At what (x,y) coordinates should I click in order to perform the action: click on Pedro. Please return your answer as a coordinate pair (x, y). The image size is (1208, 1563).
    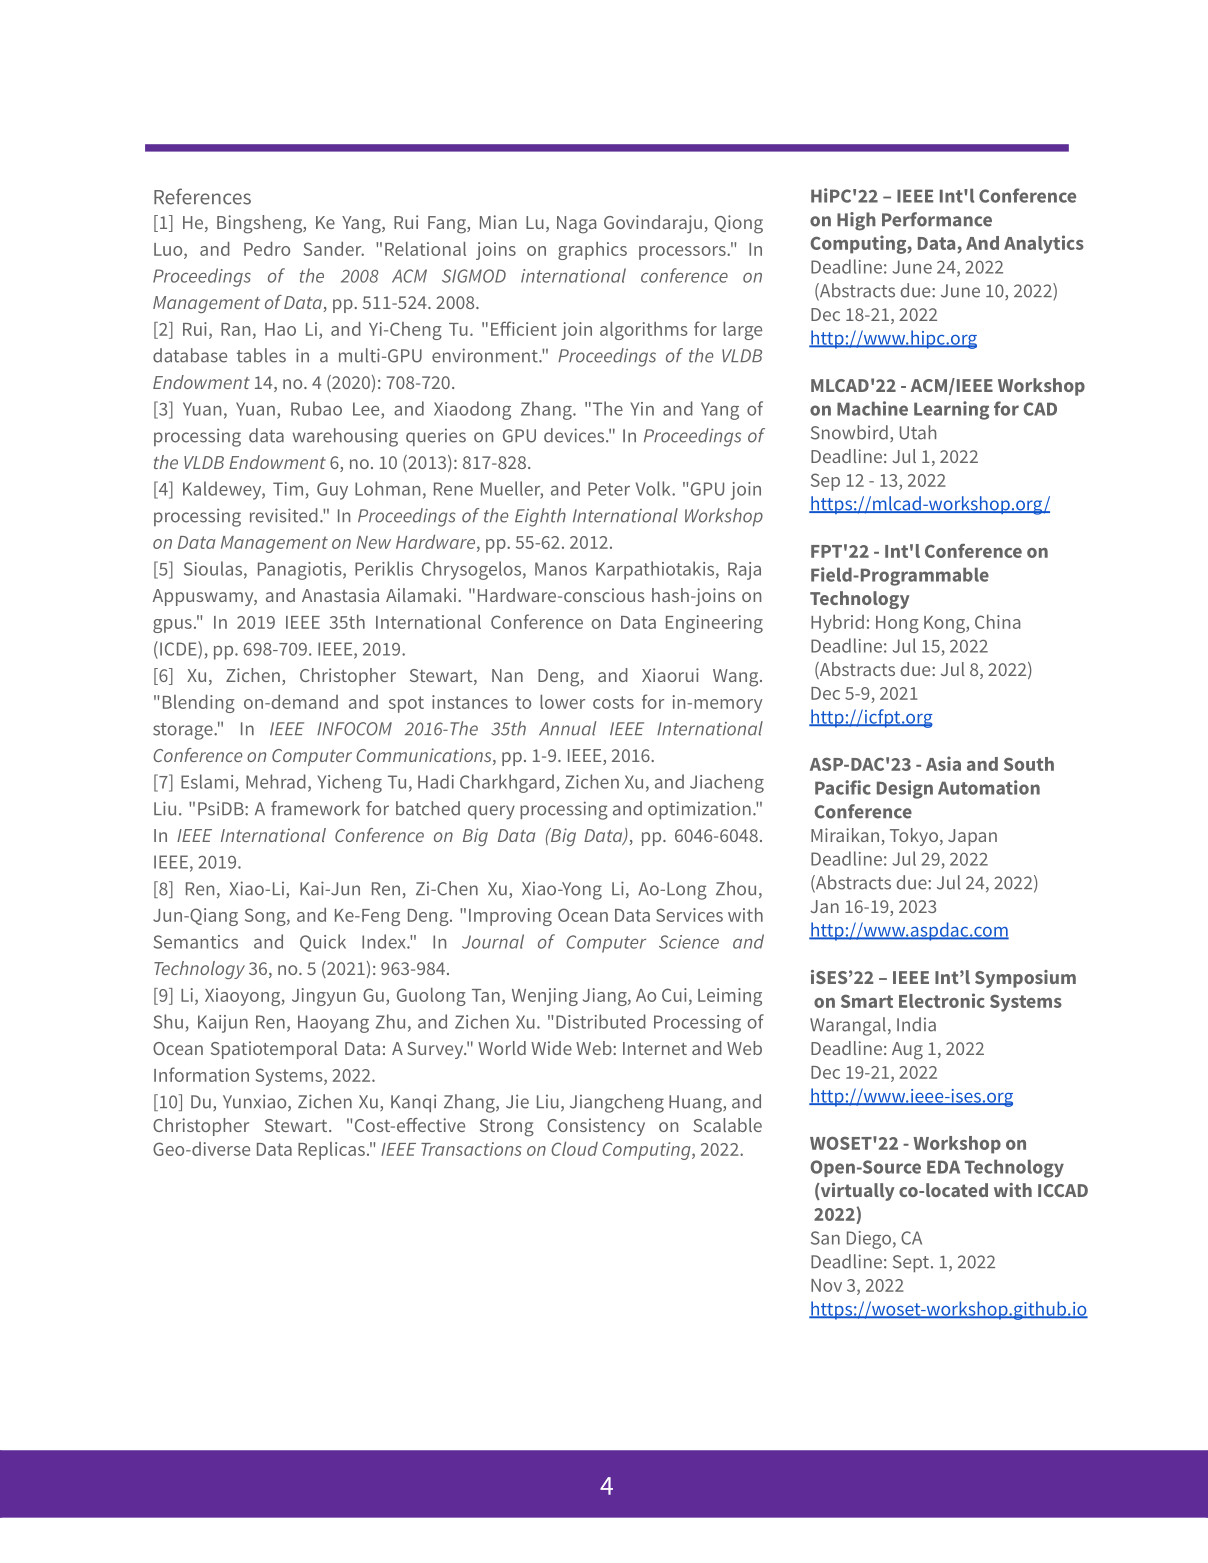
    Looking at the image, I should click on (267, 249).
